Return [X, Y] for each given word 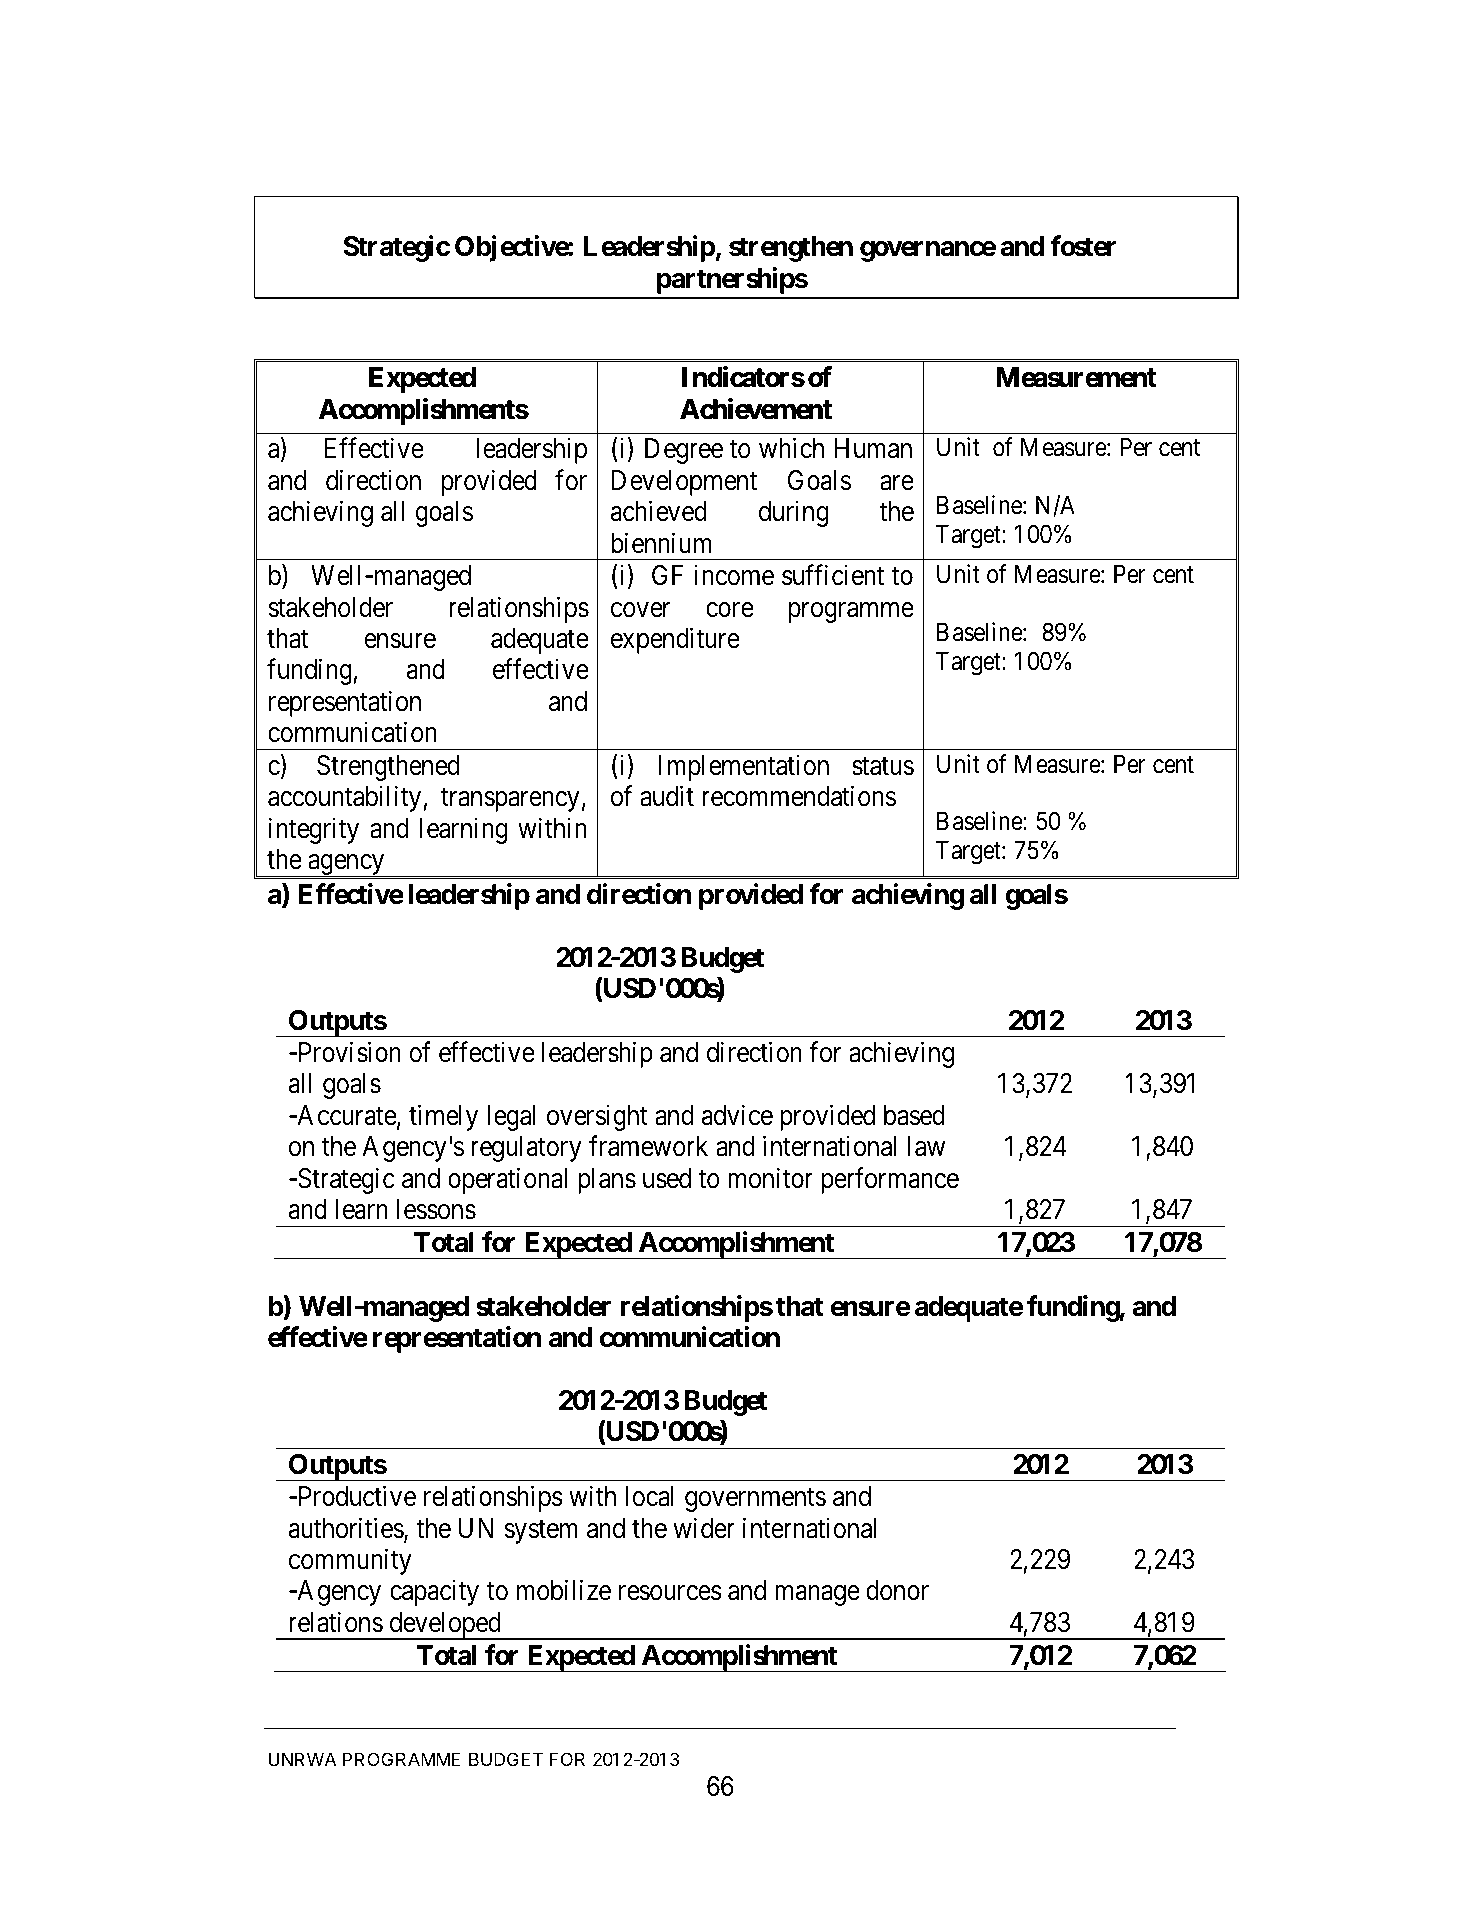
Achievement [756, 409]
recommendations [799, 796]
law [926, 1146]
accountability [344, 799]
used [667, 1178]
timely [443, 1117]
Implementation [744, 767]
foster [1083, 246]
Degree [684, 451]
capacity [434, 1593]
